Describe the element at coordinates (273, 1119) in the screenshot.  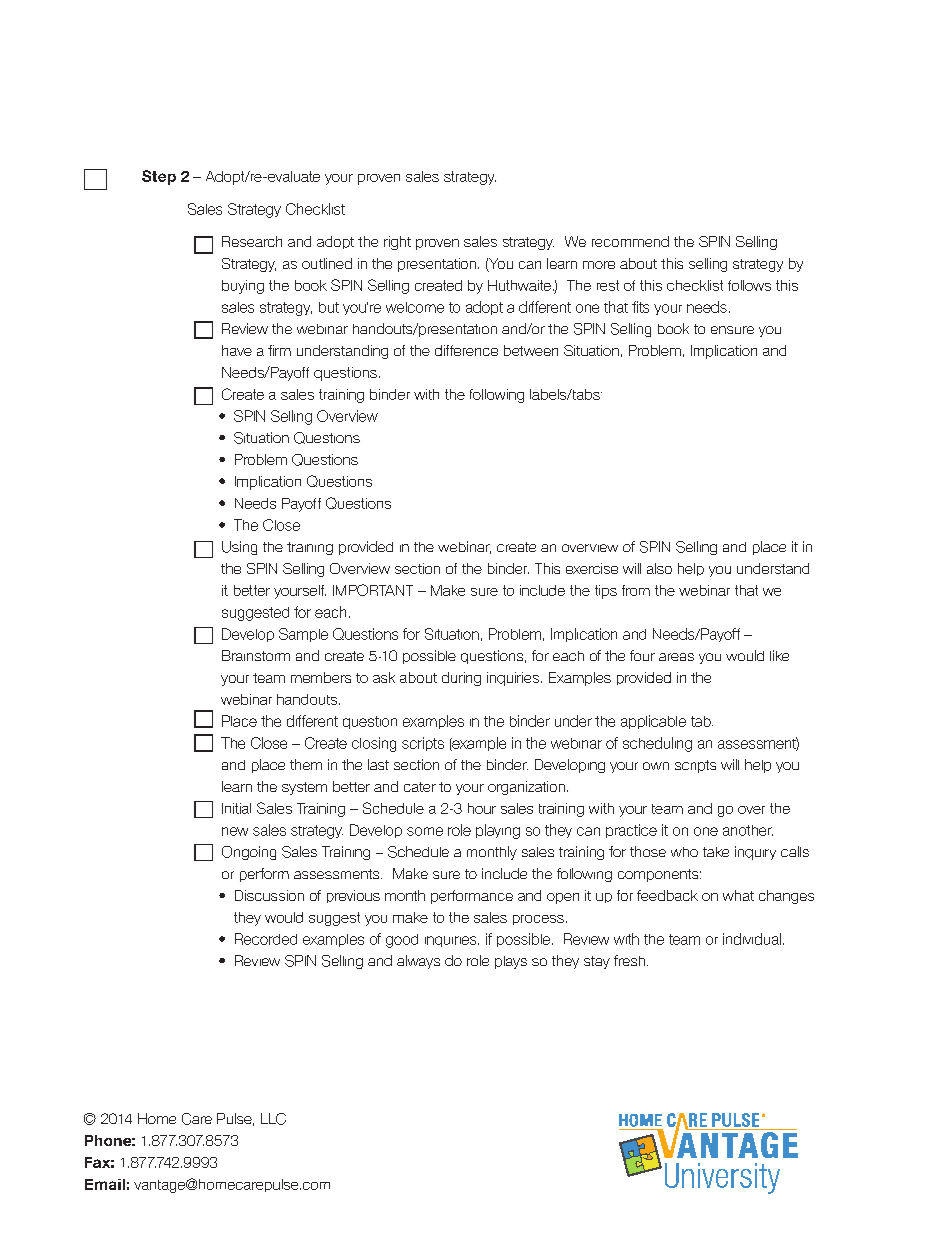
I see `LLC` at that location.
